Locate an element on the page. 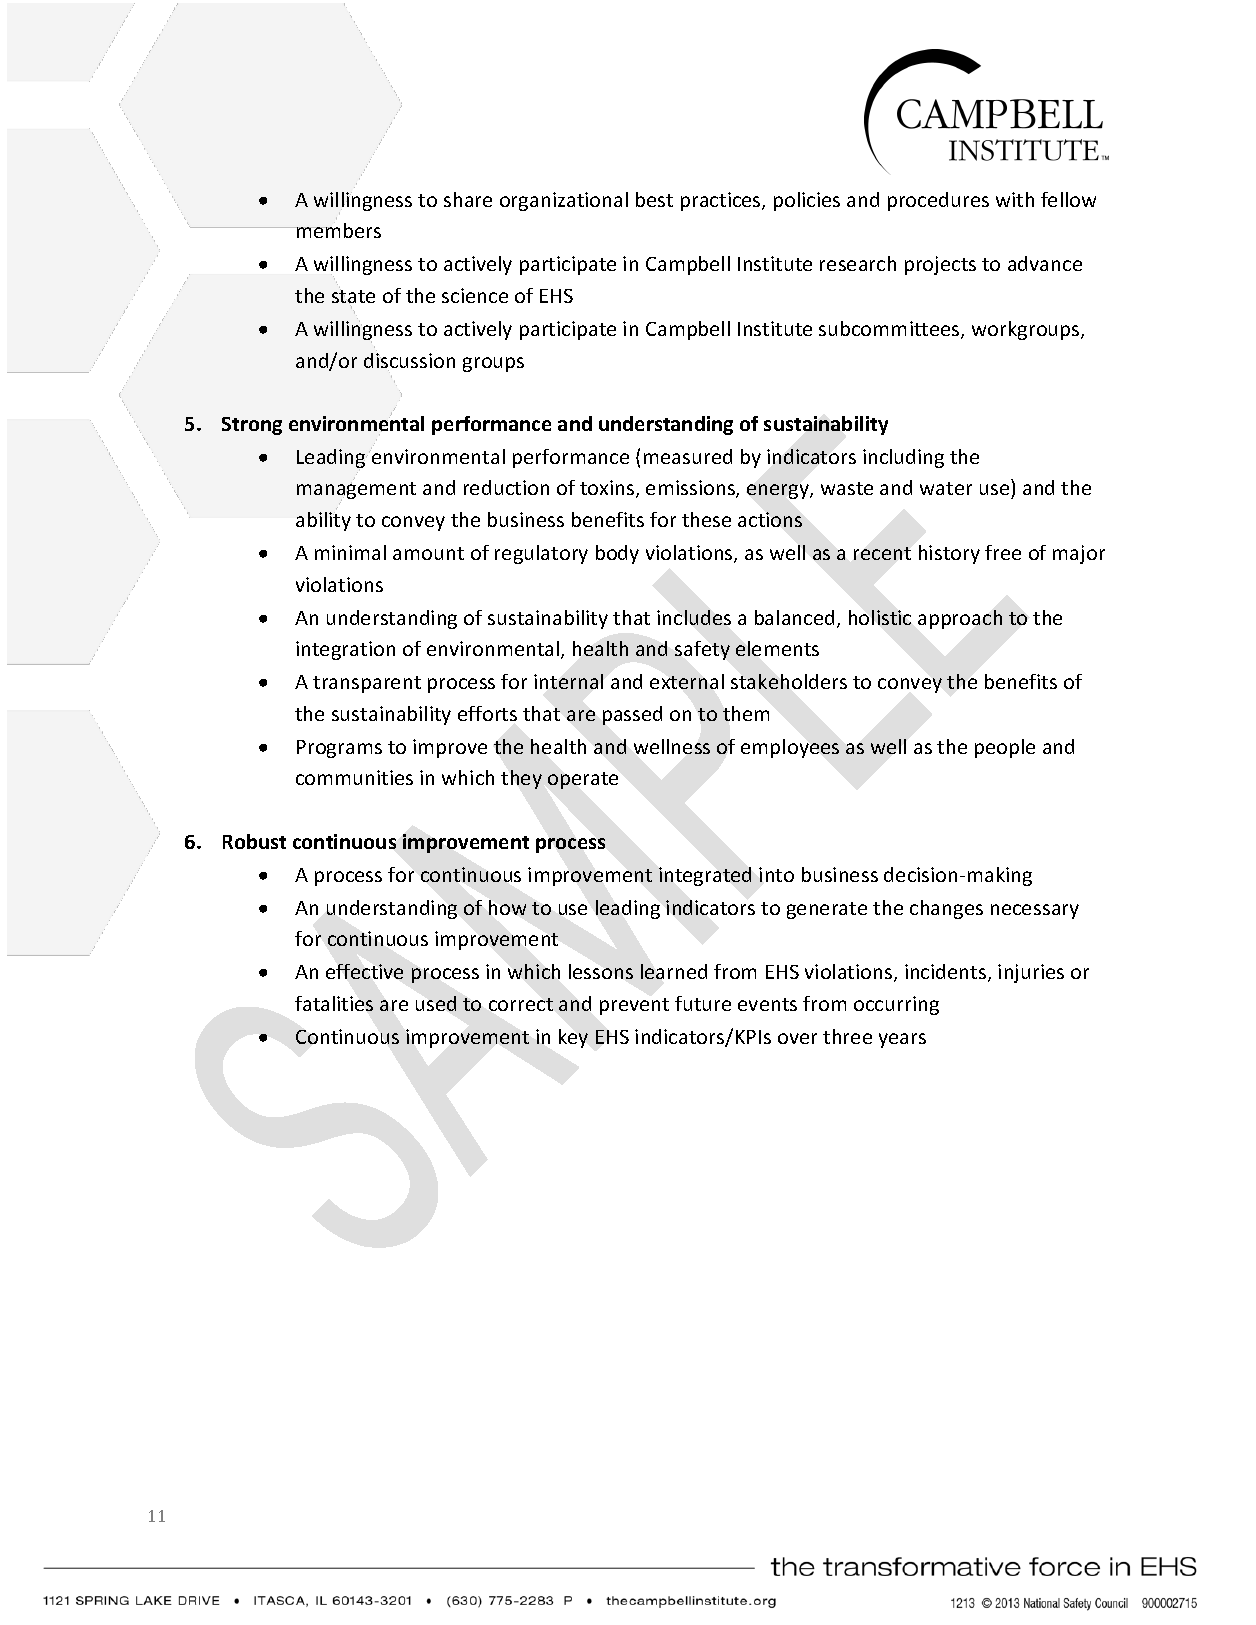 The image size is (1256, 1625). people is located at coordinates (1005, 748).
